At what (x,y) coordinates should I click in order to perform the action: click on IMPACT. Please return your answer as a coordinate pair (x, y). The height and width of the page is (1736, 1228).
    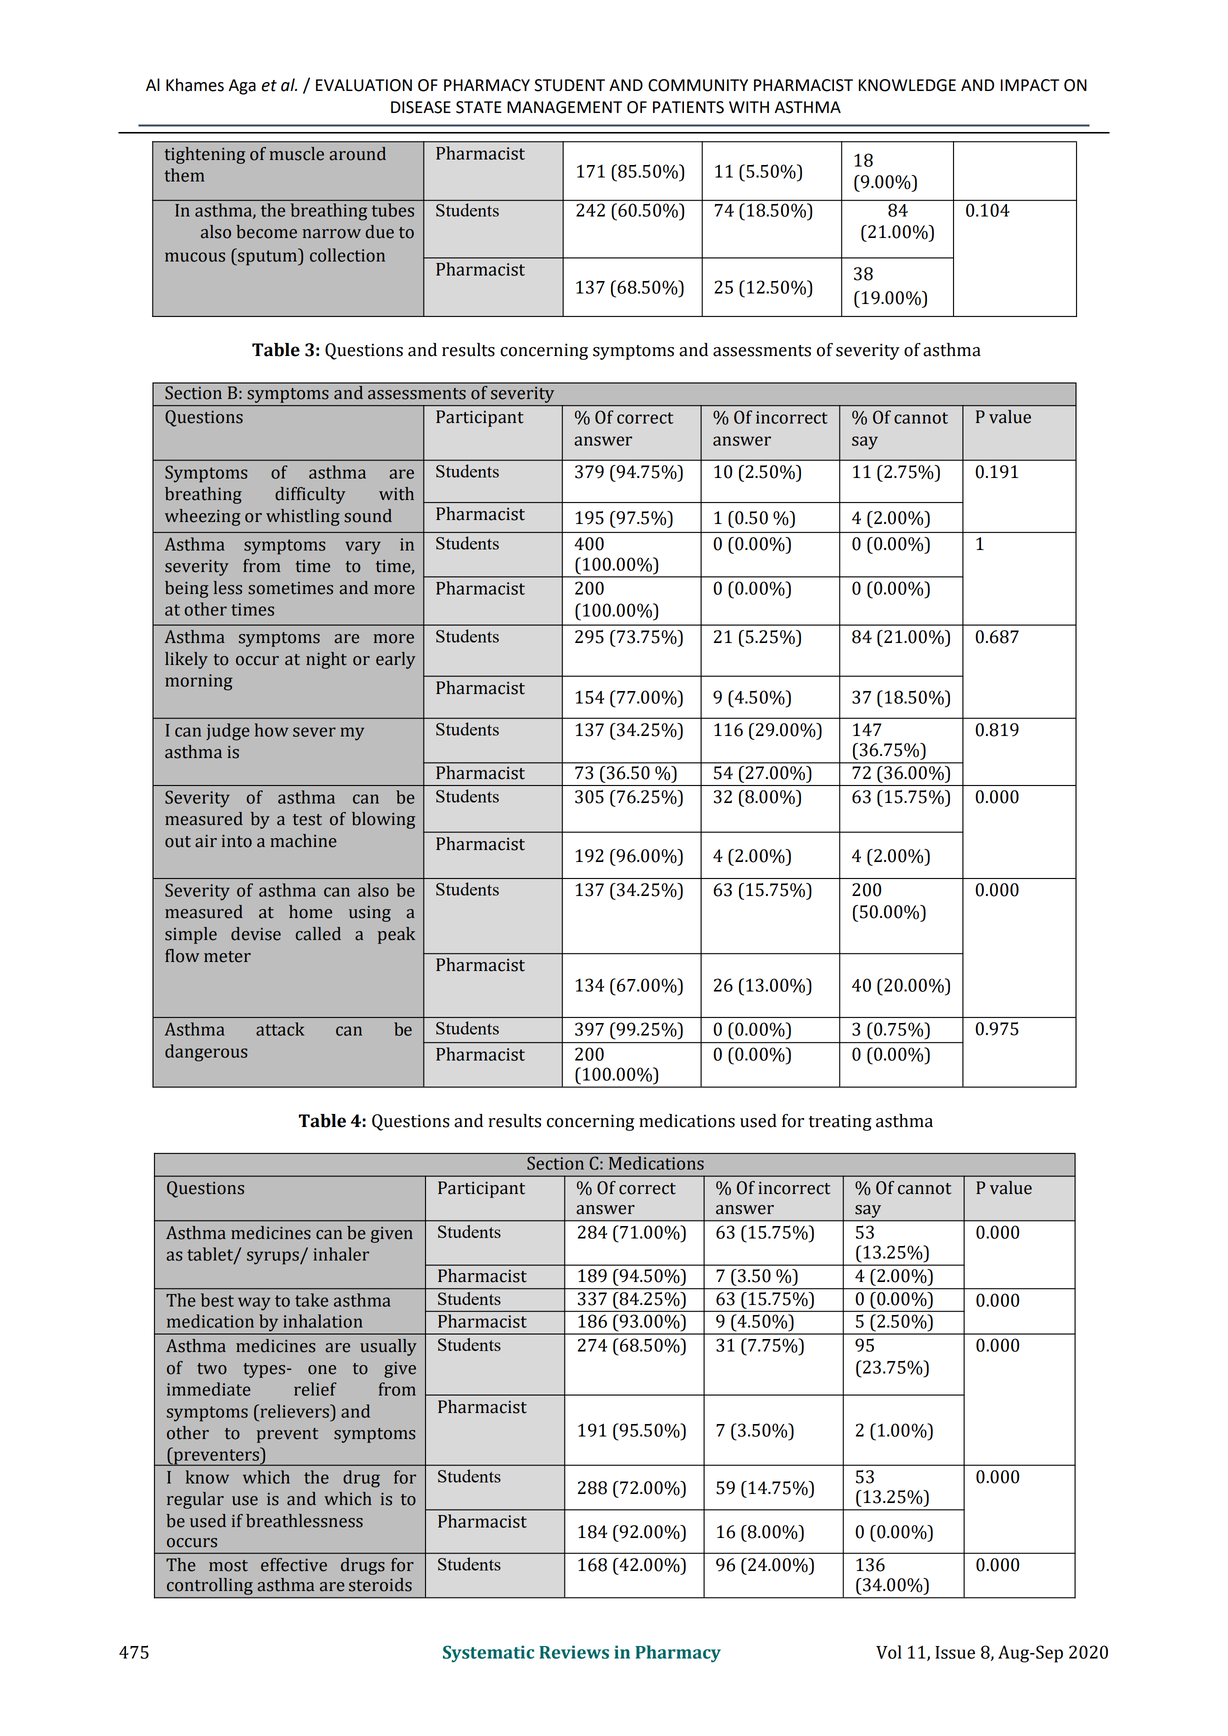
    Looking at the image, I should click on (1030, 85).
